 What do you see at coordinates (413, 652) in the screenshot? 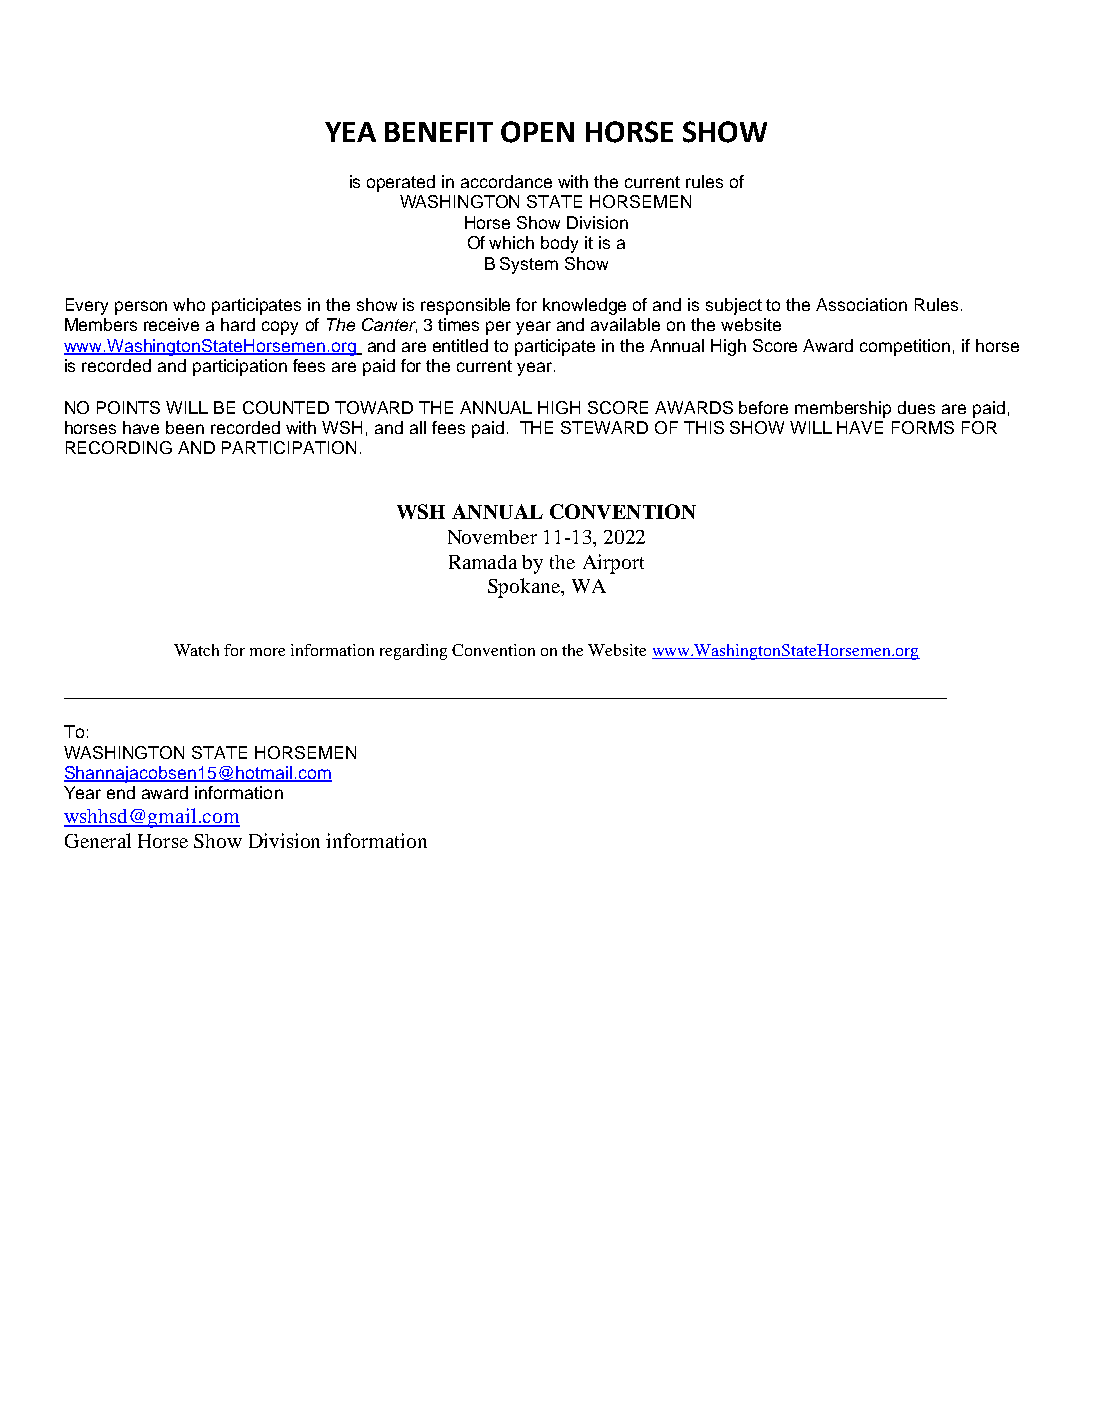
I see `regarding` at bounding box center [413, 652].
